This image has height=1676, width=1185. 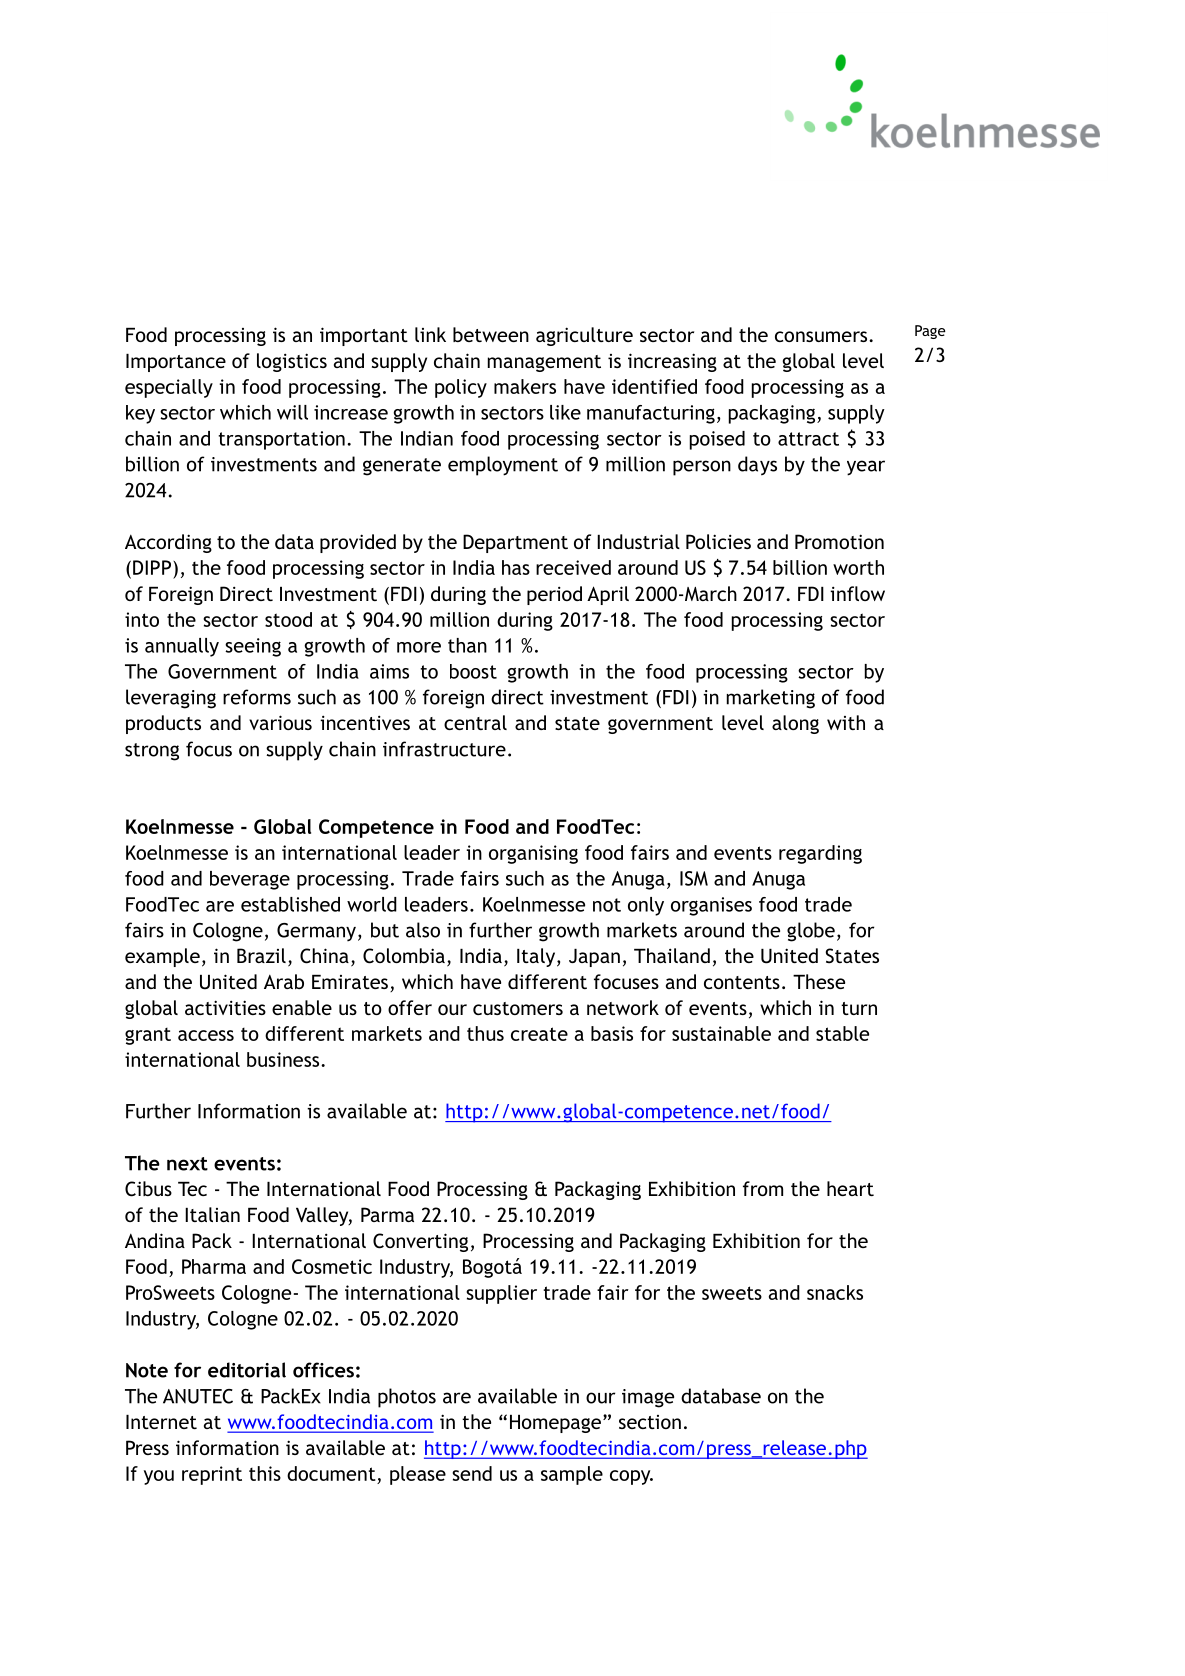 I want to click on Importance, so click(x=176, y=363).
